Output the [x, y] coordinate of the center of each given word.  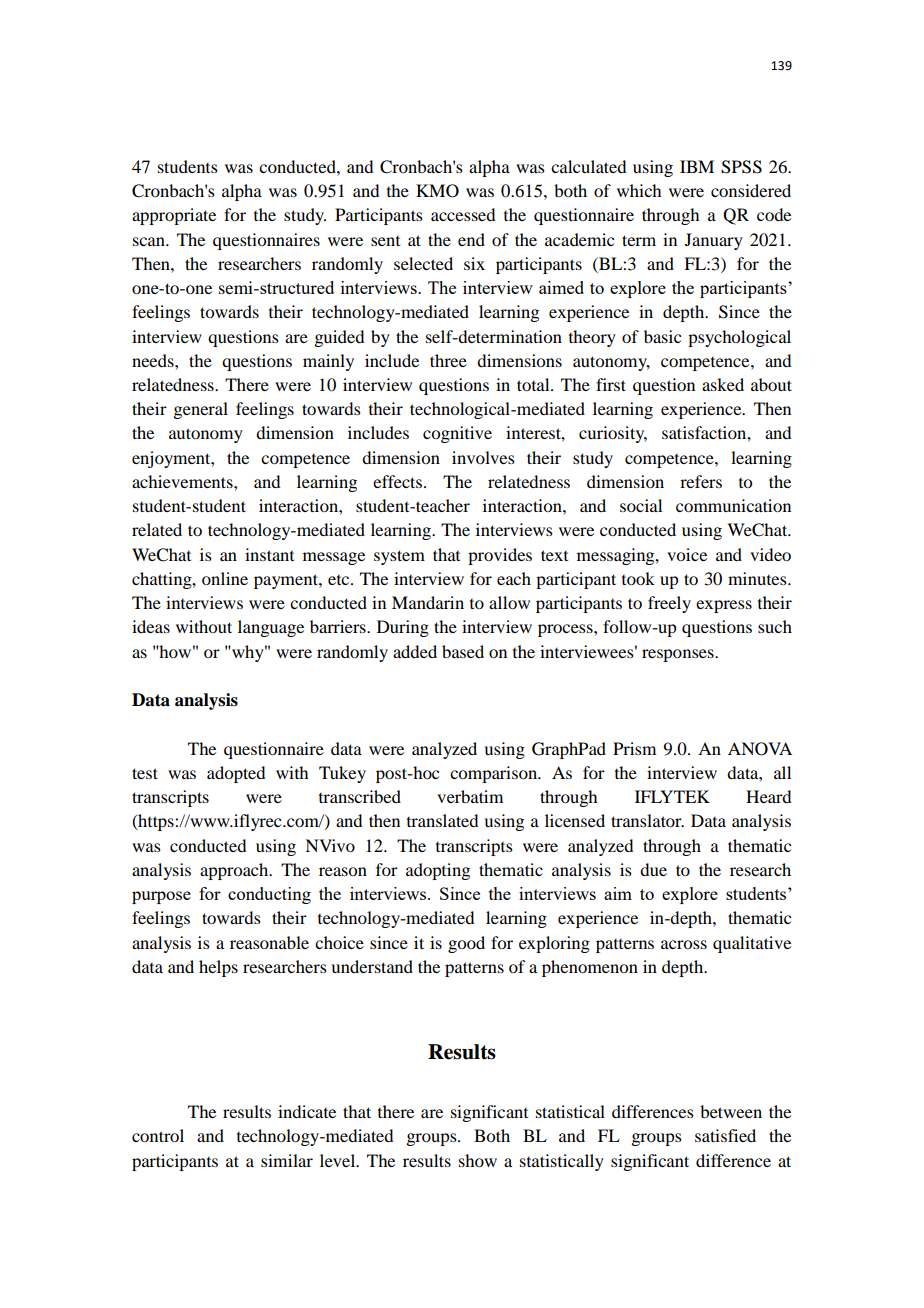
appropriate [174, 216]
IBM [697, 166]
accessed [463, 214]
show [478, 1160]
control [158, 1135]
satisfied [725, 1135]
